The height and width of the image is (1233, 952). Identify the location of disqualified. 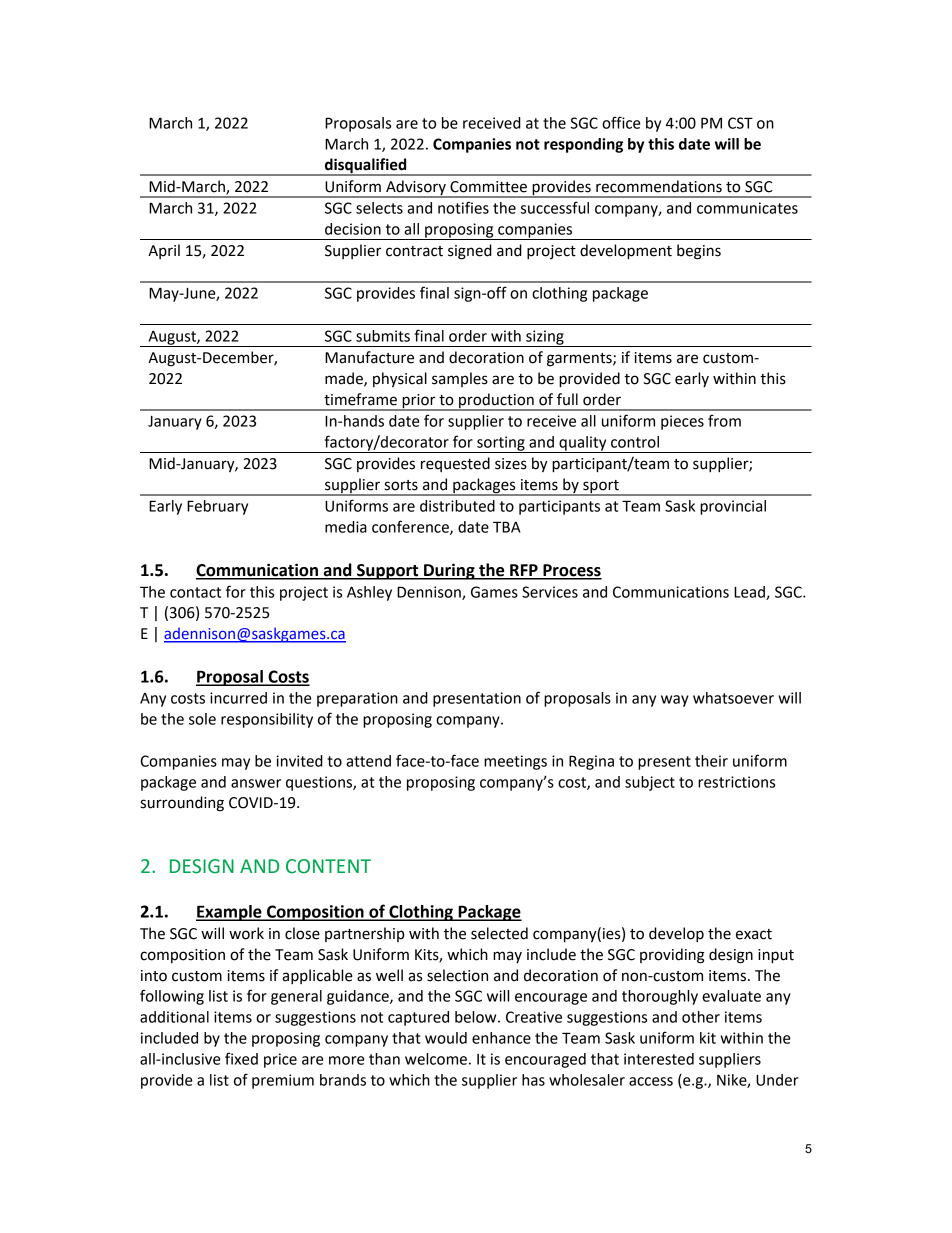
(366, 167).
